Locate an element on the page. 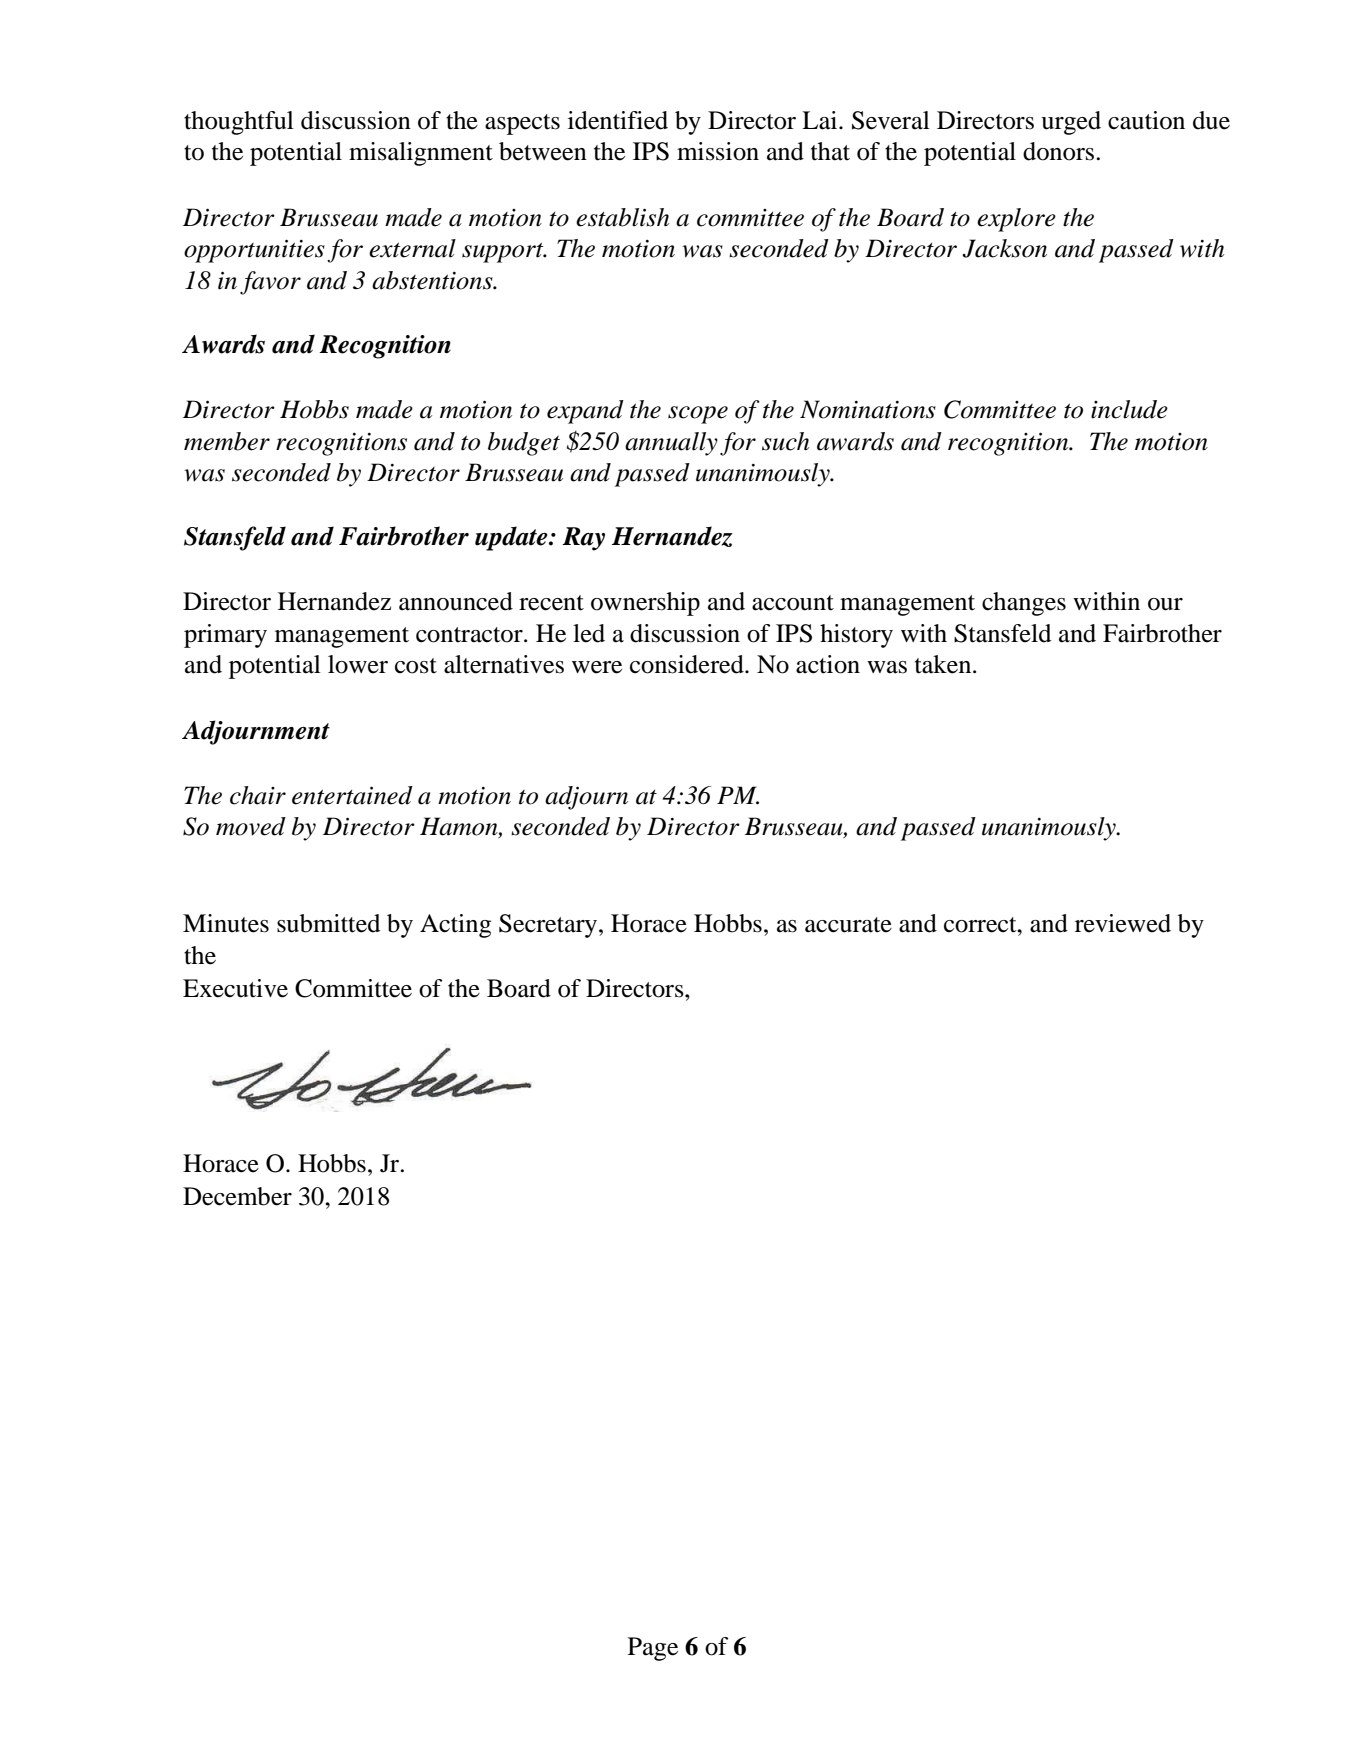  announced is located at coordinates (456, 601).
